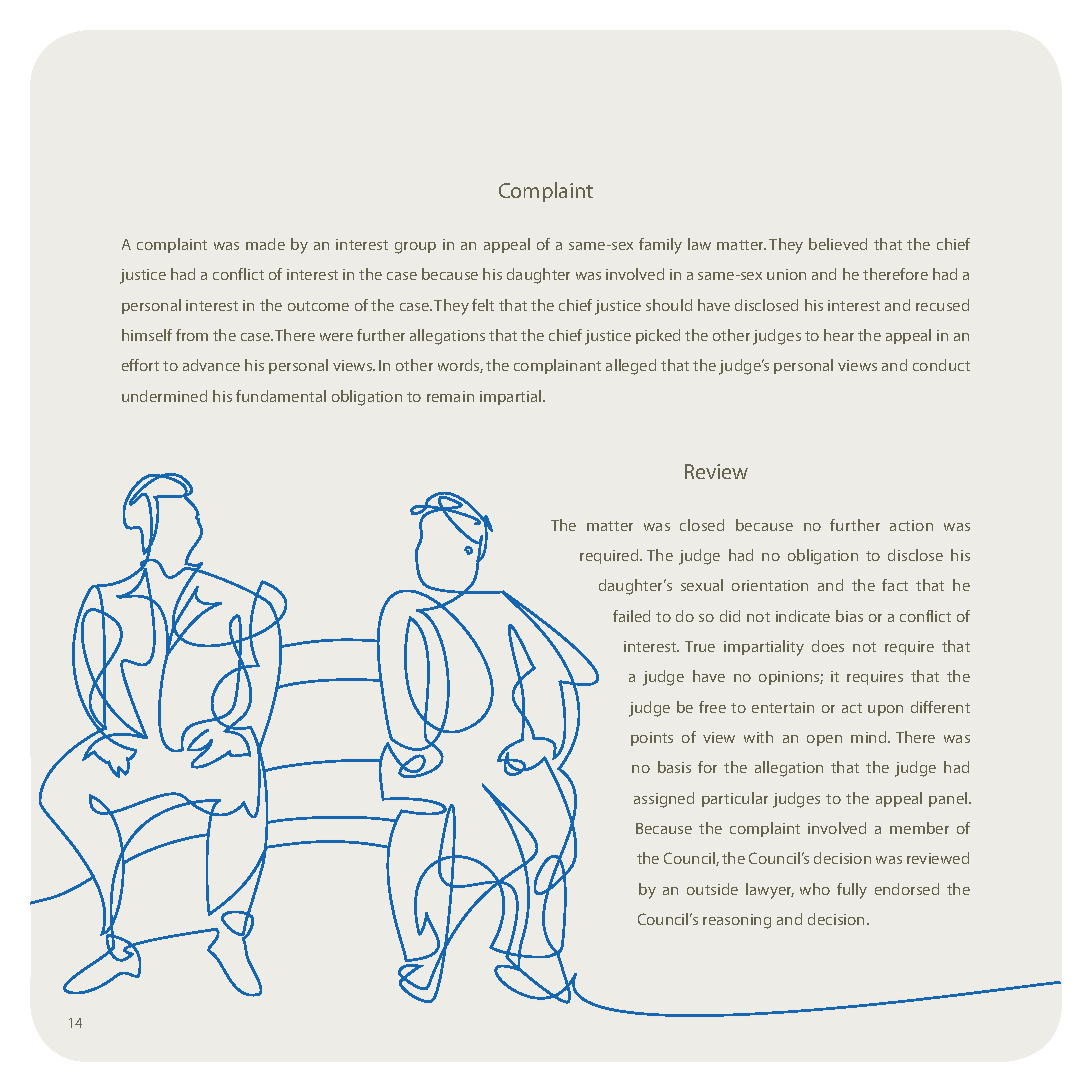 Image resolution: width=1092 pixels, height=1092 pixels. Describe the element at coordinates (265, 244) in the image. I see `made` at that location.
